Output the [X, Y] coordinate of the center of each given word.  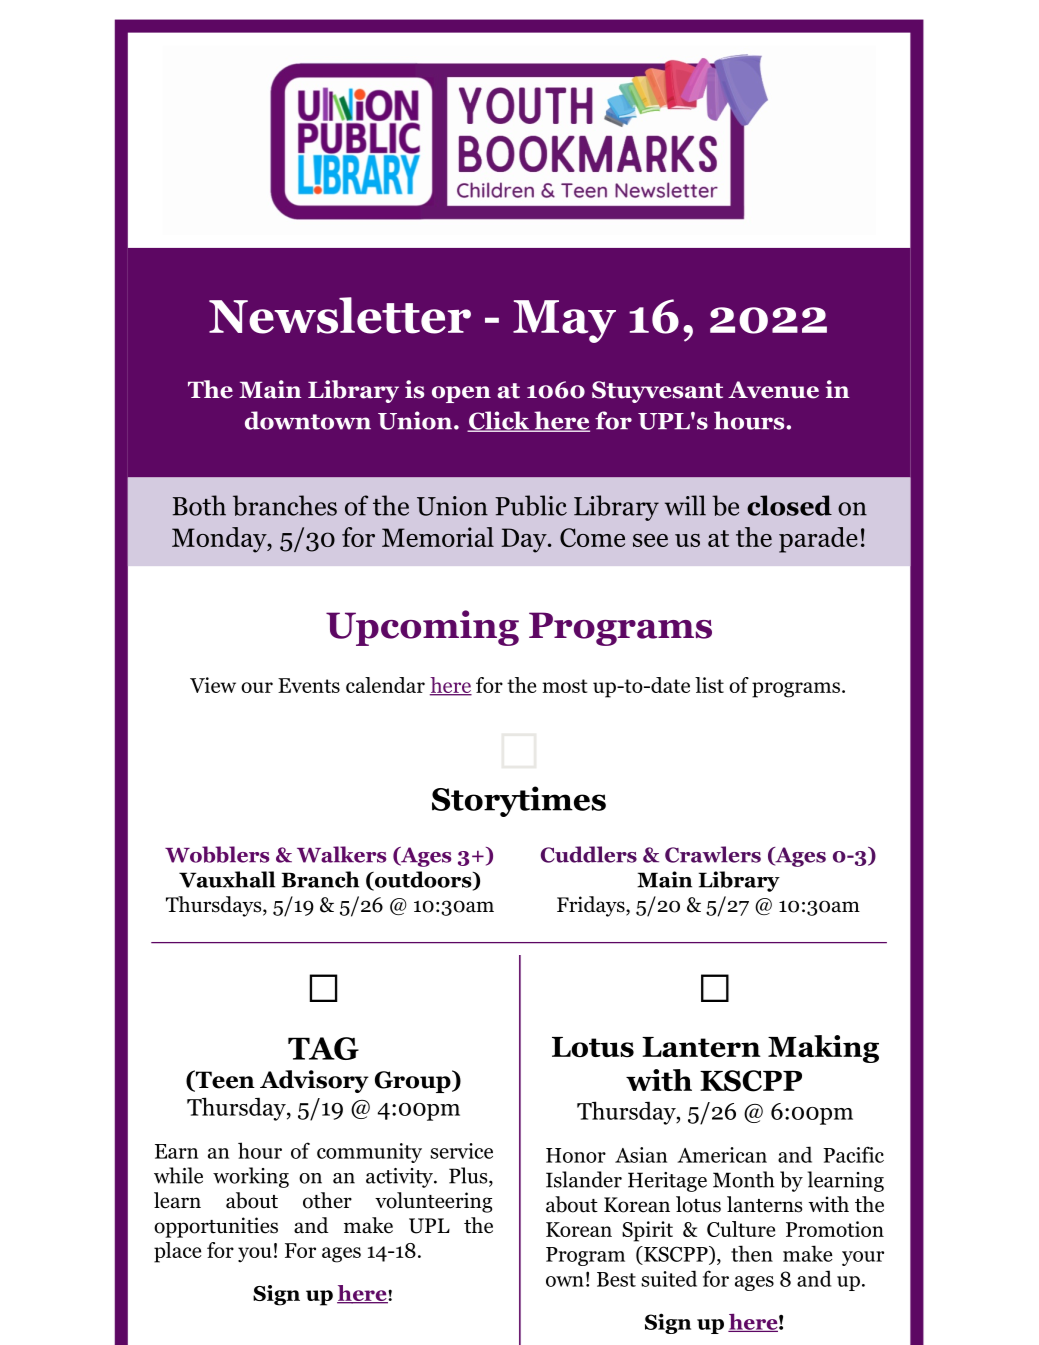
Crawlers [713, 854]
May [564, 321]
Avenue [773, 390]
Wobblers [217, 854]
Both [199, 505]
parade [818, 540]
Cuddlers [589, 854]
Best [616, 1279]
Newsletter [340, 315]
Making [823, 1049]
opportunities [216, 1227]
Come [592, 537]
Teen [224, 1080]
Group [414, 1081]
